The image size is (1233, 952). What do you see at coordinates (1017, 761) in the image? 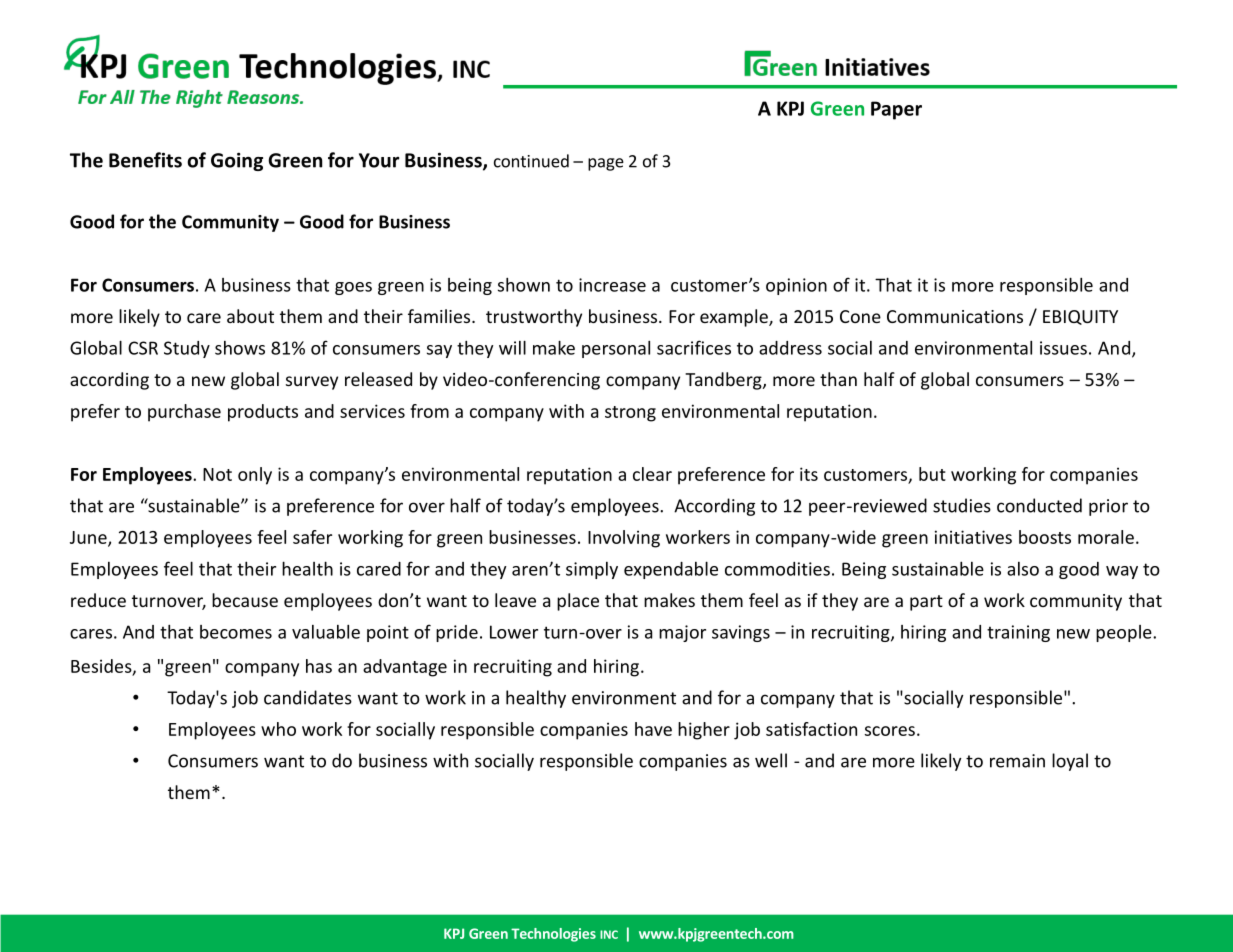
I see `remain` at bounding box center [1017, 761].
